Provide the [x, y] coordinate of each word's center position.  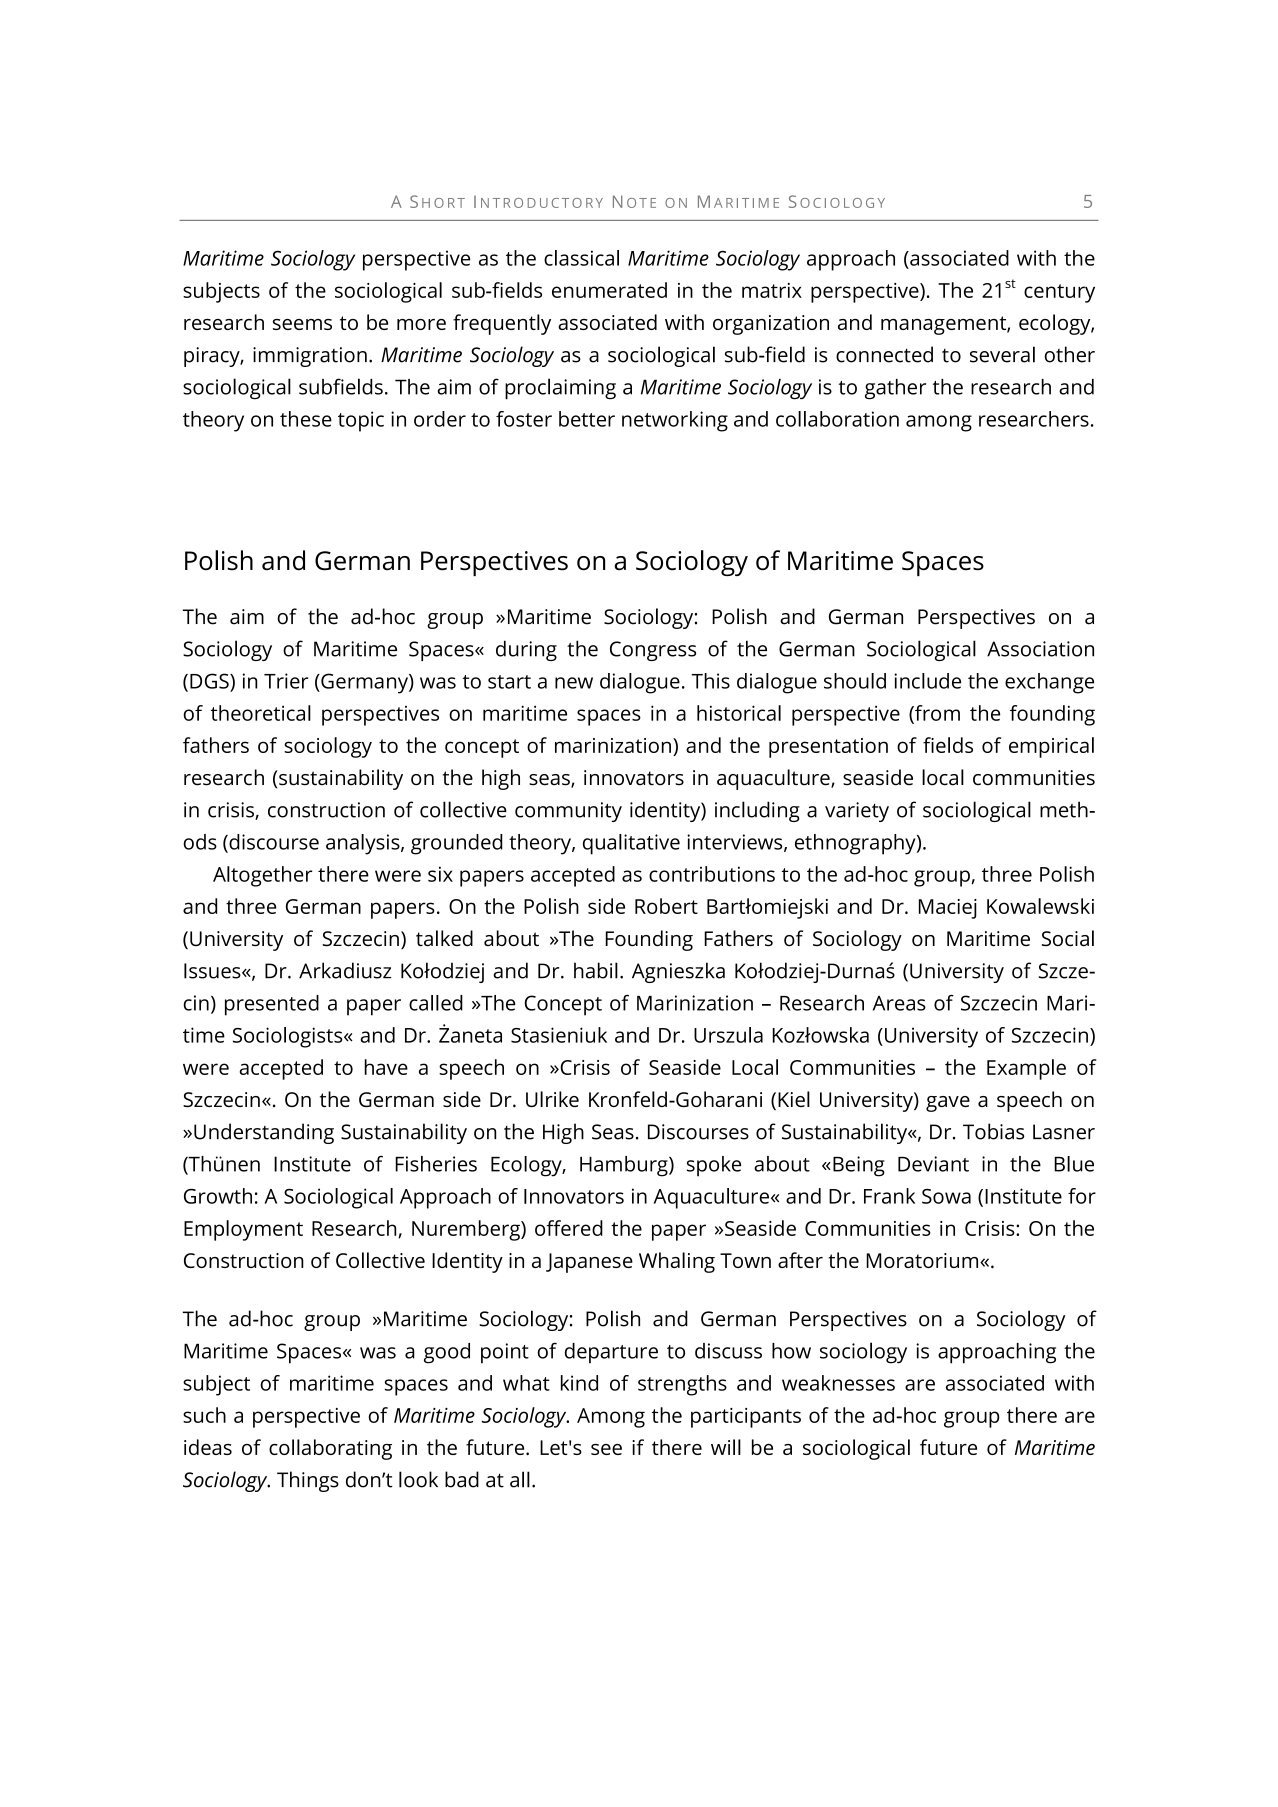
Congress [653, 651]
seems [302, 324]
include [927, 681]
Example [1026, 1069]
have [386, 1067]
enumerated [609, 290]
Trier [286, 681]
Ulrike [552, 1099]
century [1059, 293]
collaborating [330, 1449]
